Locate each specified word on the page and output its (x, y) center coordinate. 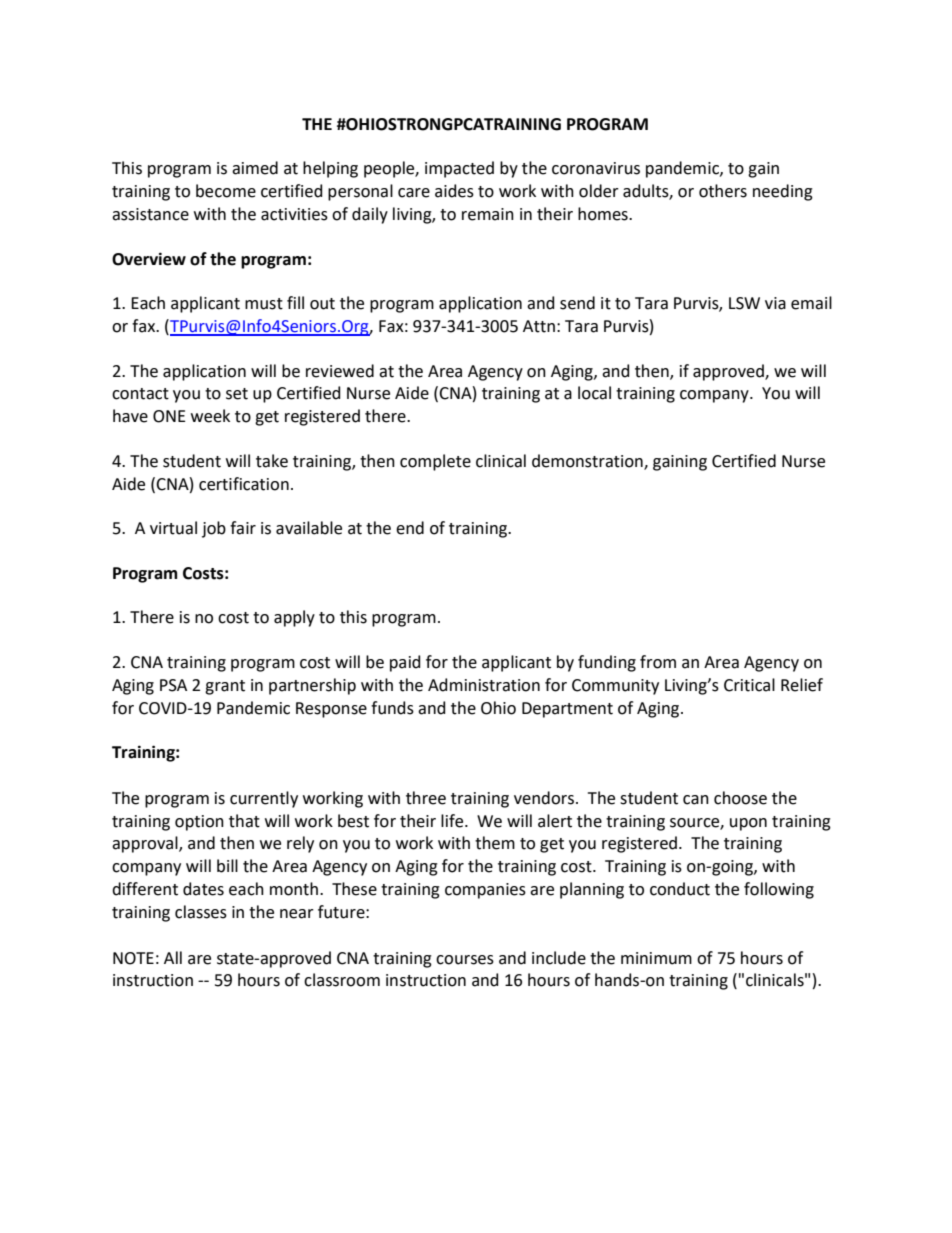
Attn (539, 326)
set (237, 394)
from (658, 662)
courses (465, 960)
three (426, 798)
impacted (459, 169)
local (594, 393)
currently (264, 799)
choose (740, 798)
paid (405, 663)
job (214, 529)
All (173, 957)
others (723, 191)
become (226, 191)
